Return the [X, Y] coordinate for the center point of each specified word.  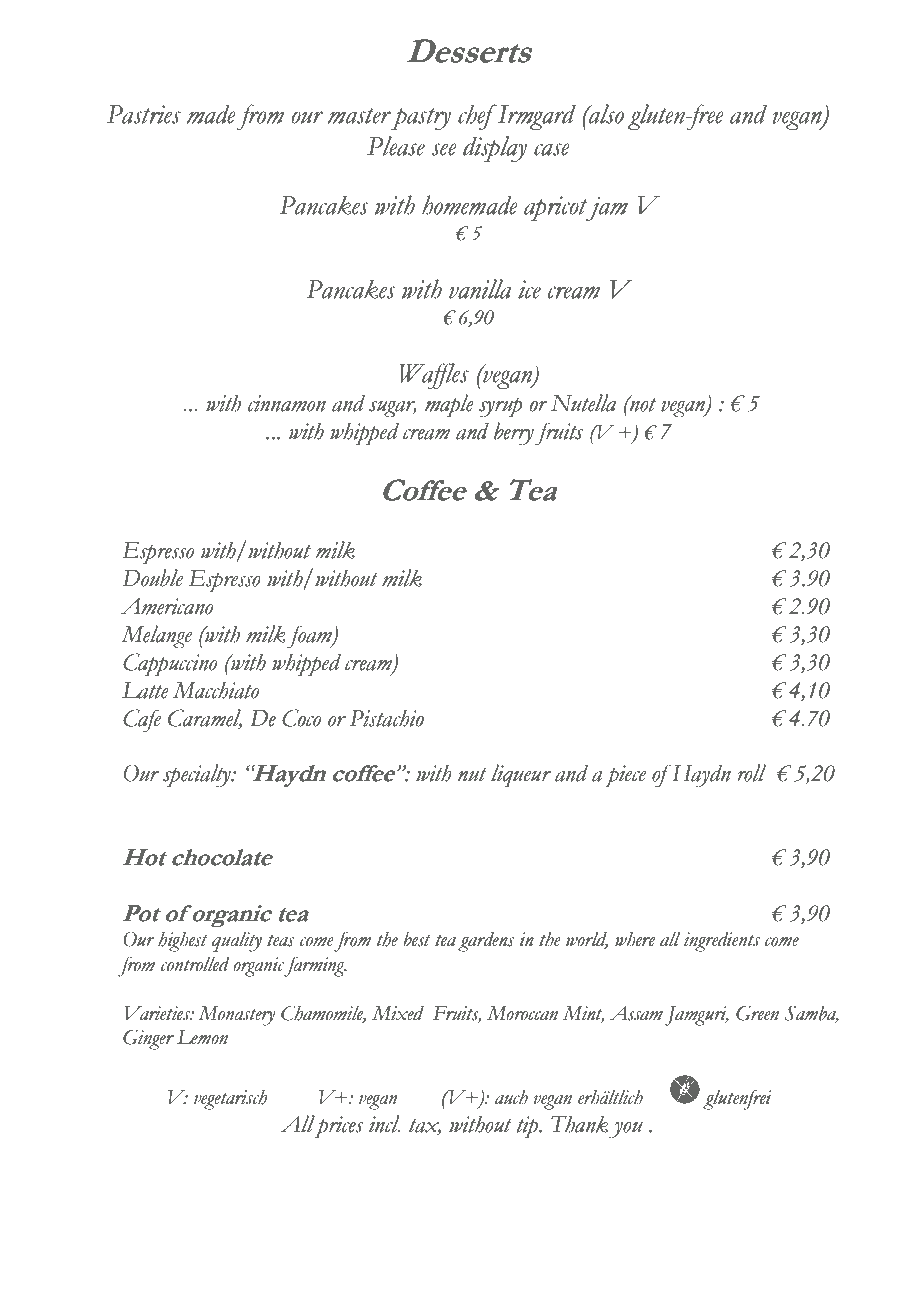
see [444, 149]
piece [625, 776]
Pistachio [387, 718]
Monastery [236, 1016]
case [552, 149]
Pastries [144, 114]
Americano [167, 606]
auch [511, 1097]
